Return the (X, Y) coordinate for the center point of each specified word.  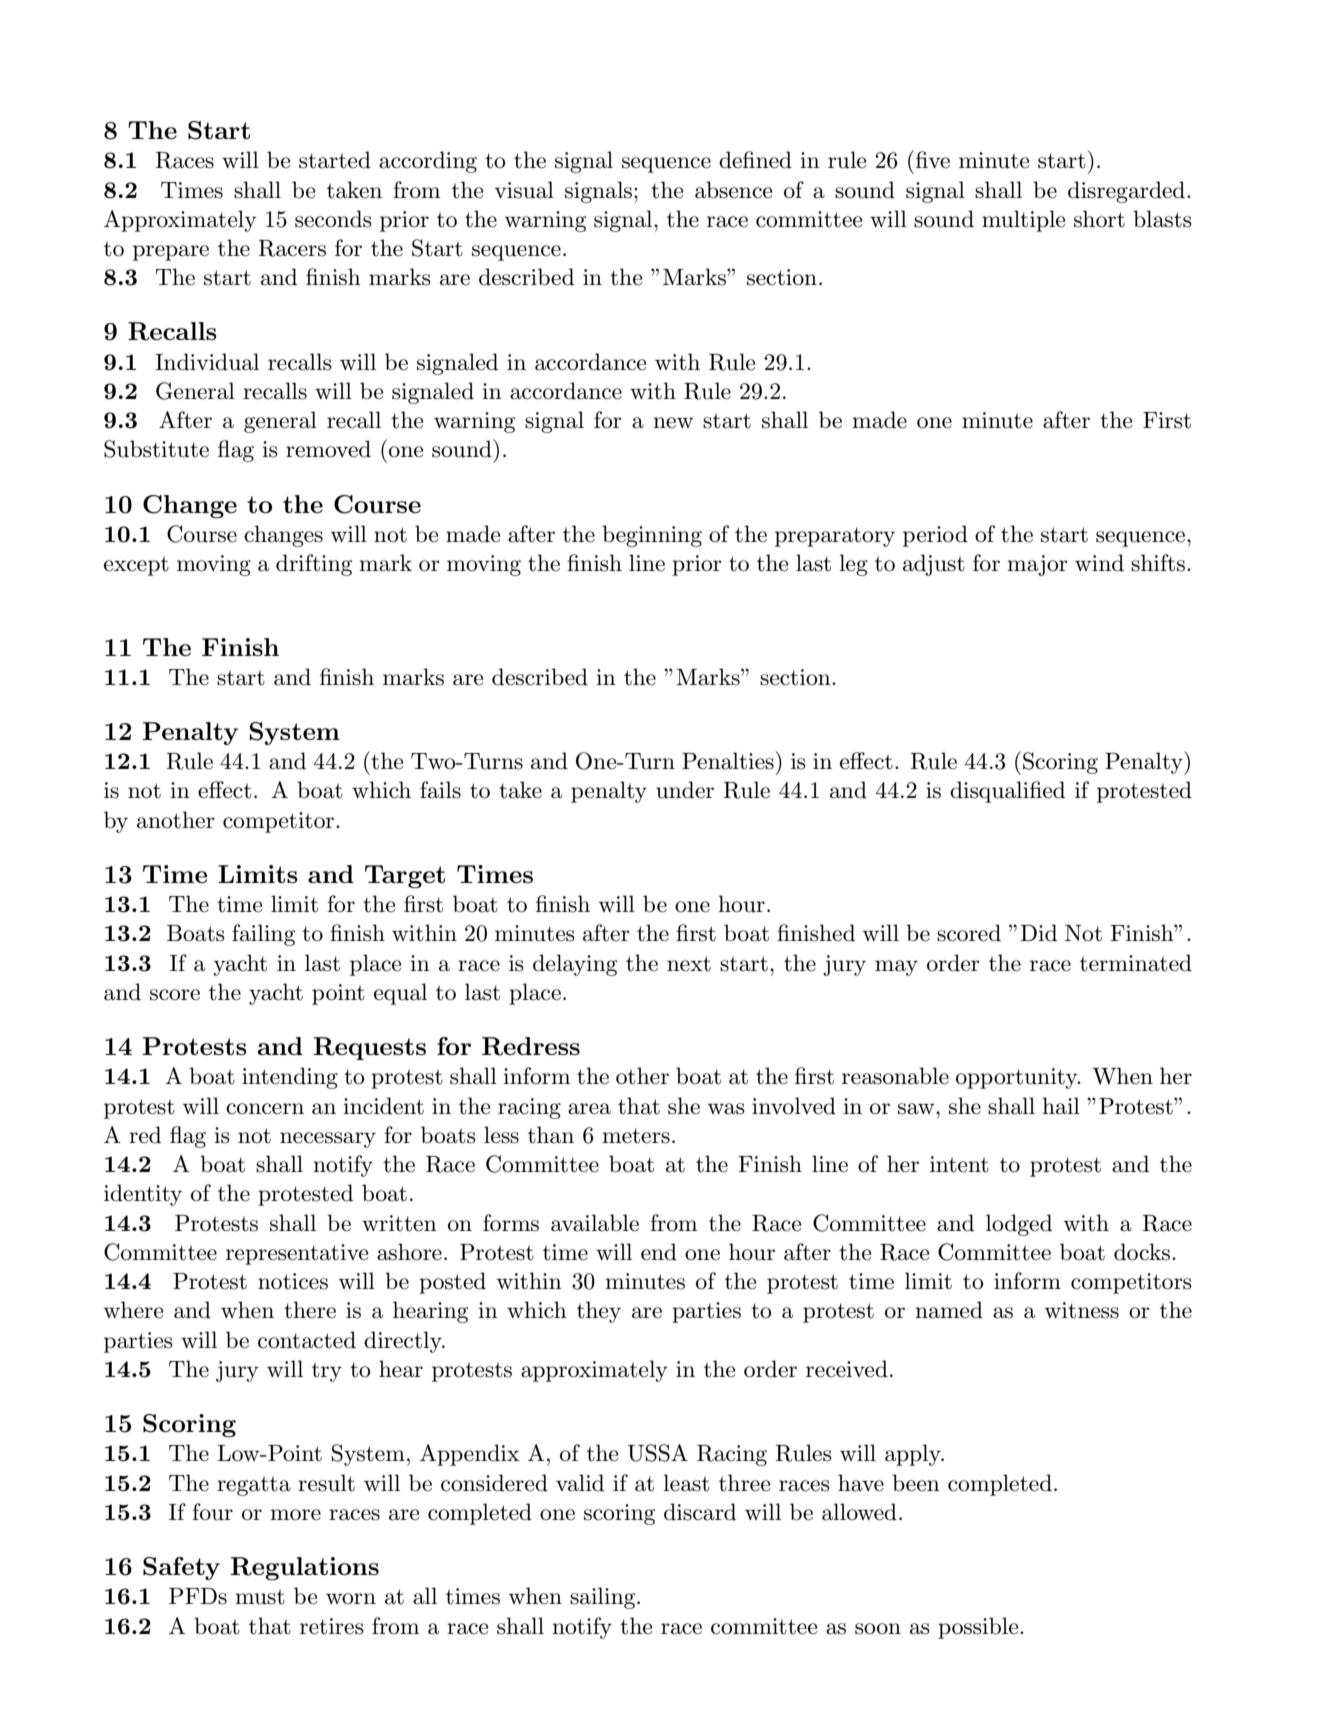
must (260, 1597)
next (689, 964)
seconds (333, 219)
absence (734, 190)
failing (263, 935)
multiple (1024, 221)
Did (1038, 933)
